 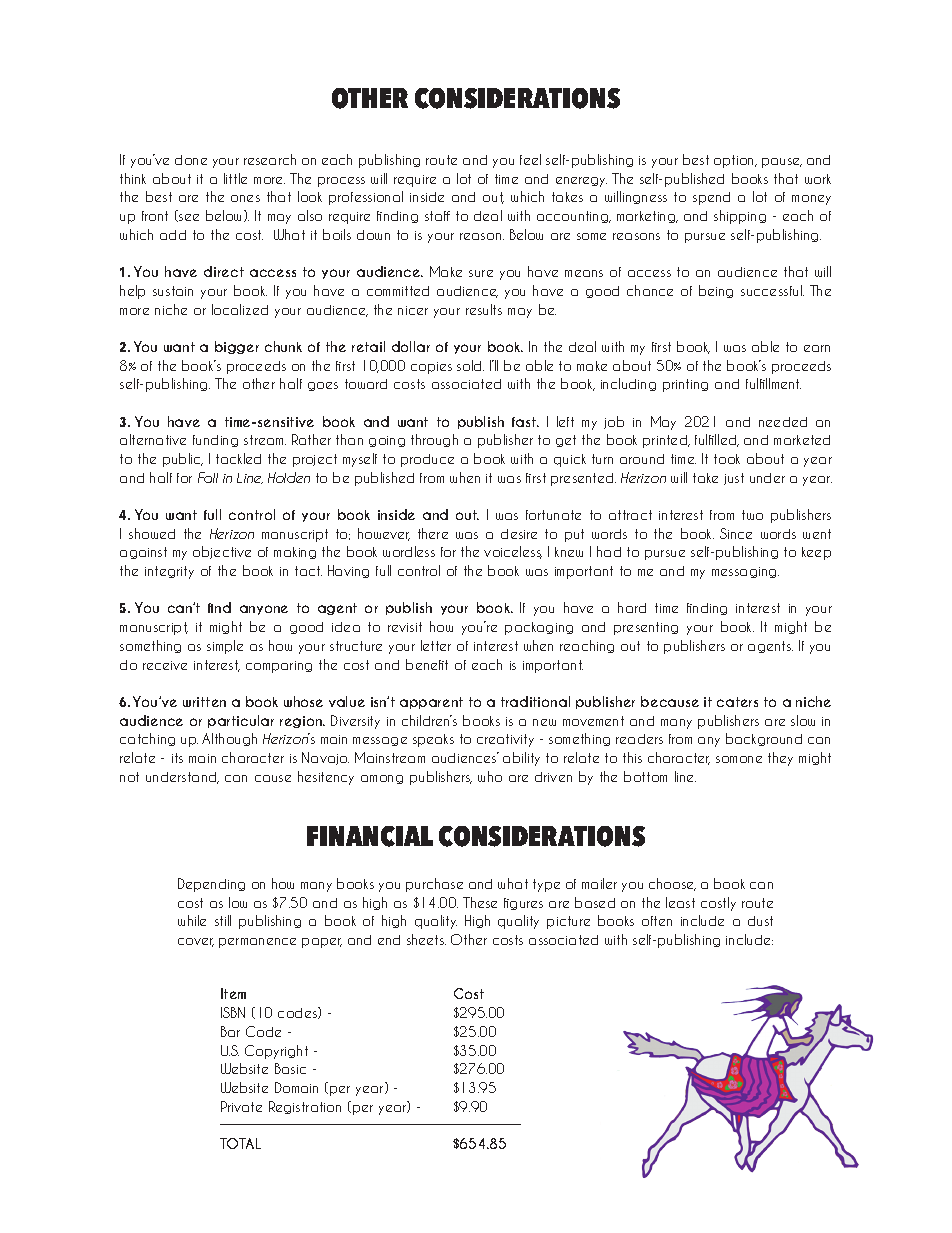 I want to click on little, so click(x=235, y=178).
